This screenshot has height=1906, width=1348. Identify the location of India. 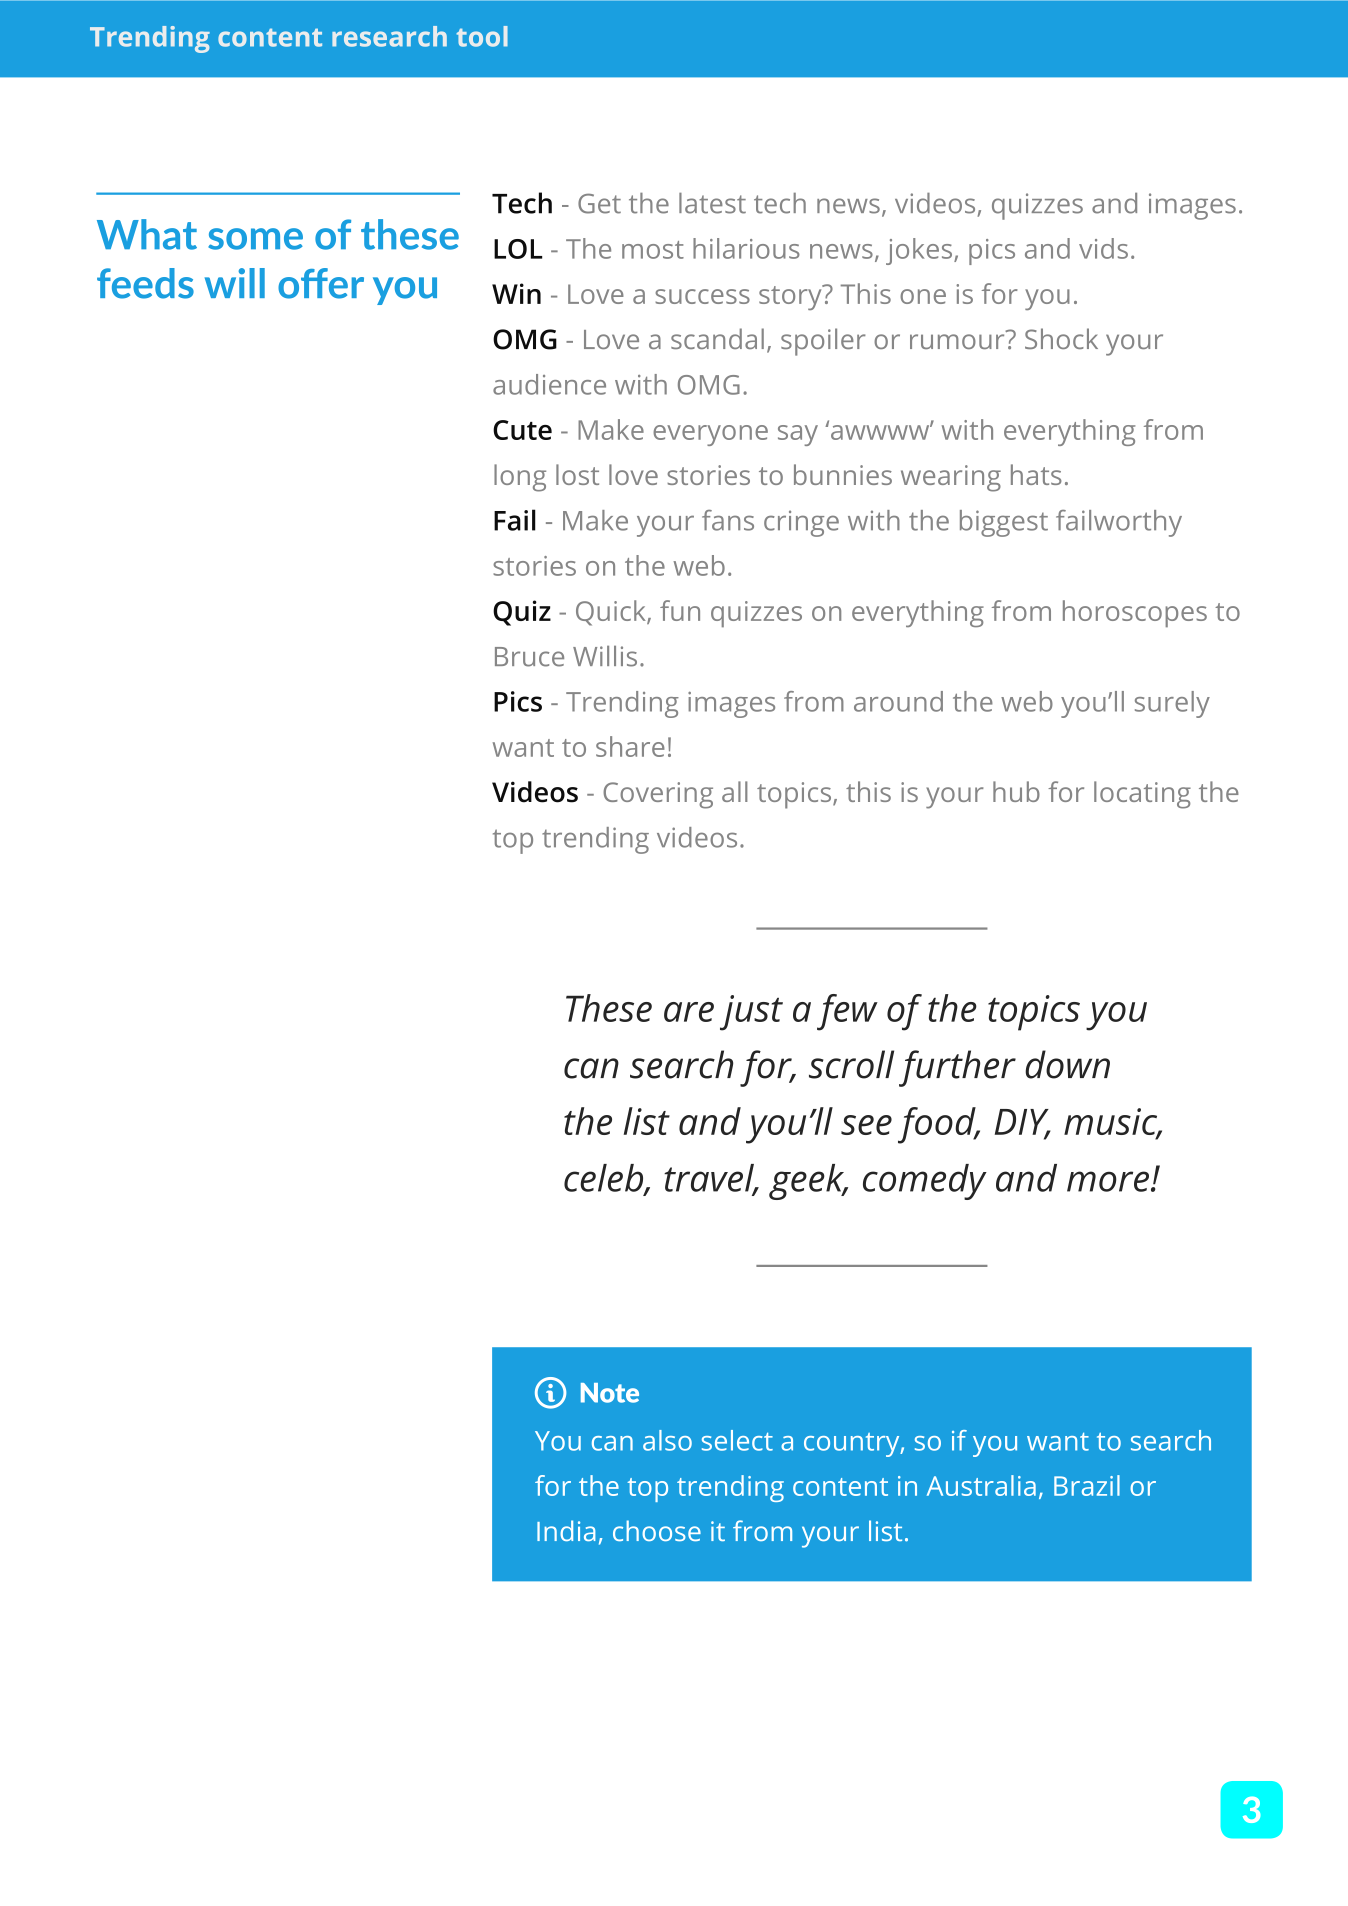
(566, 1530).
